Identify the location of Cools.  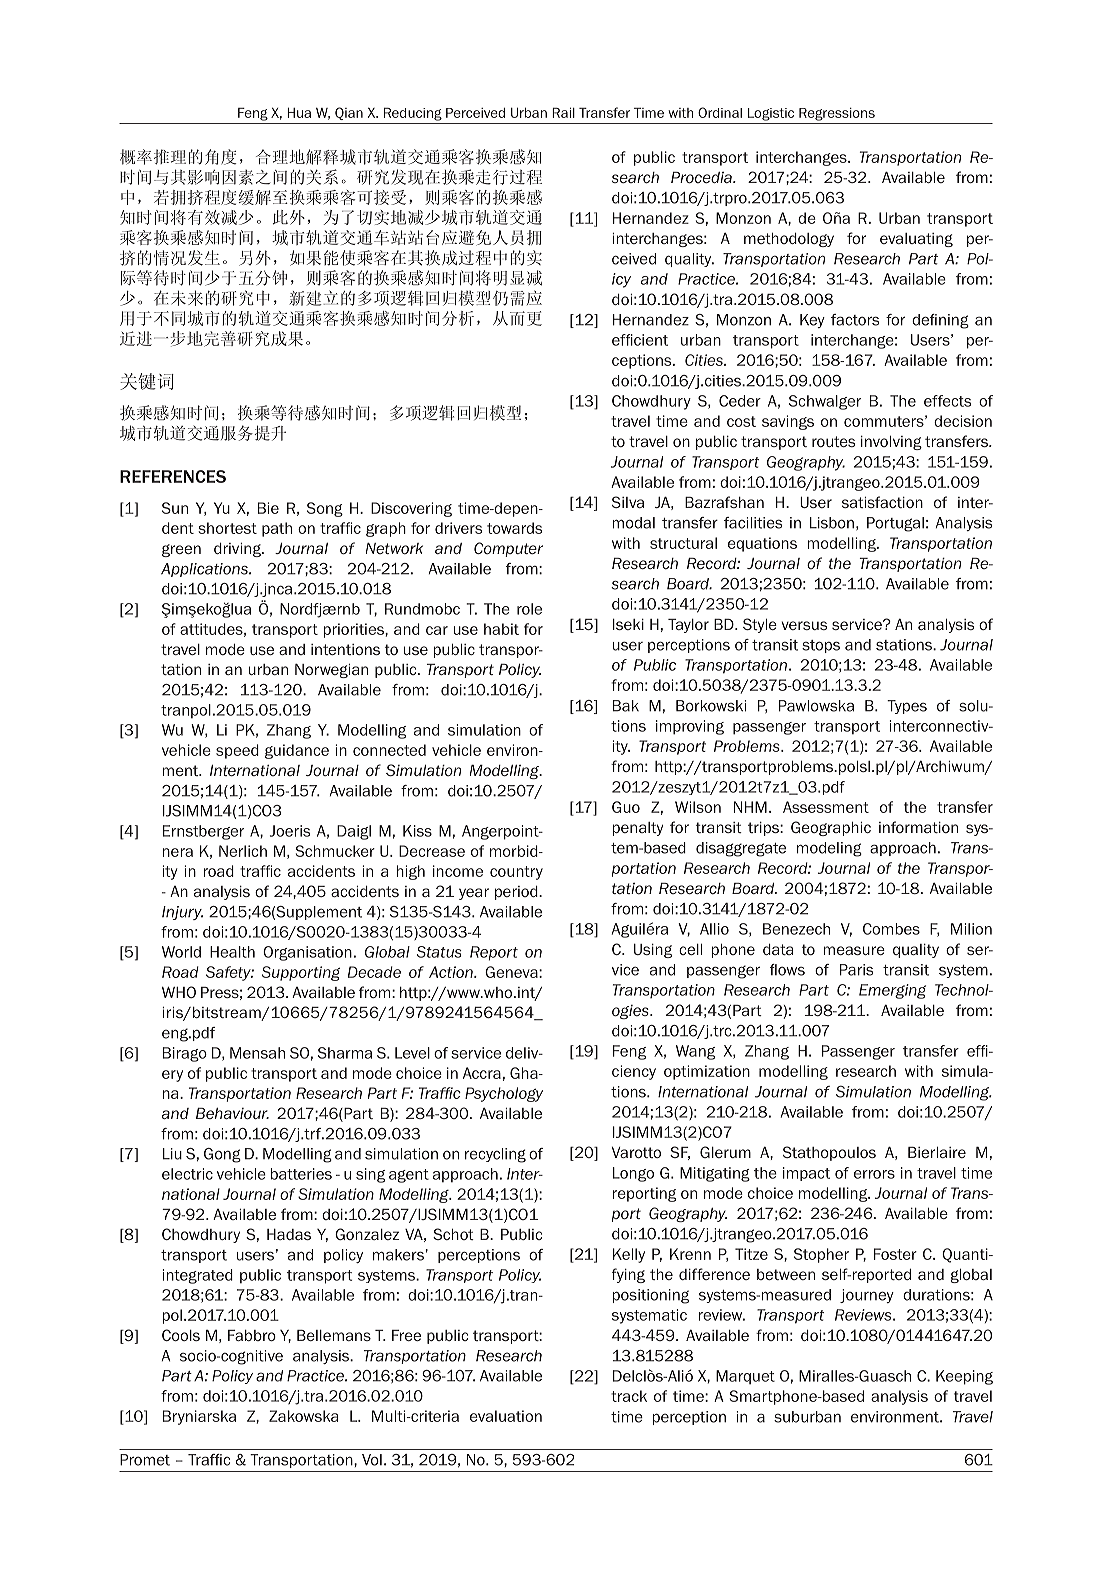
(181, 1335).
